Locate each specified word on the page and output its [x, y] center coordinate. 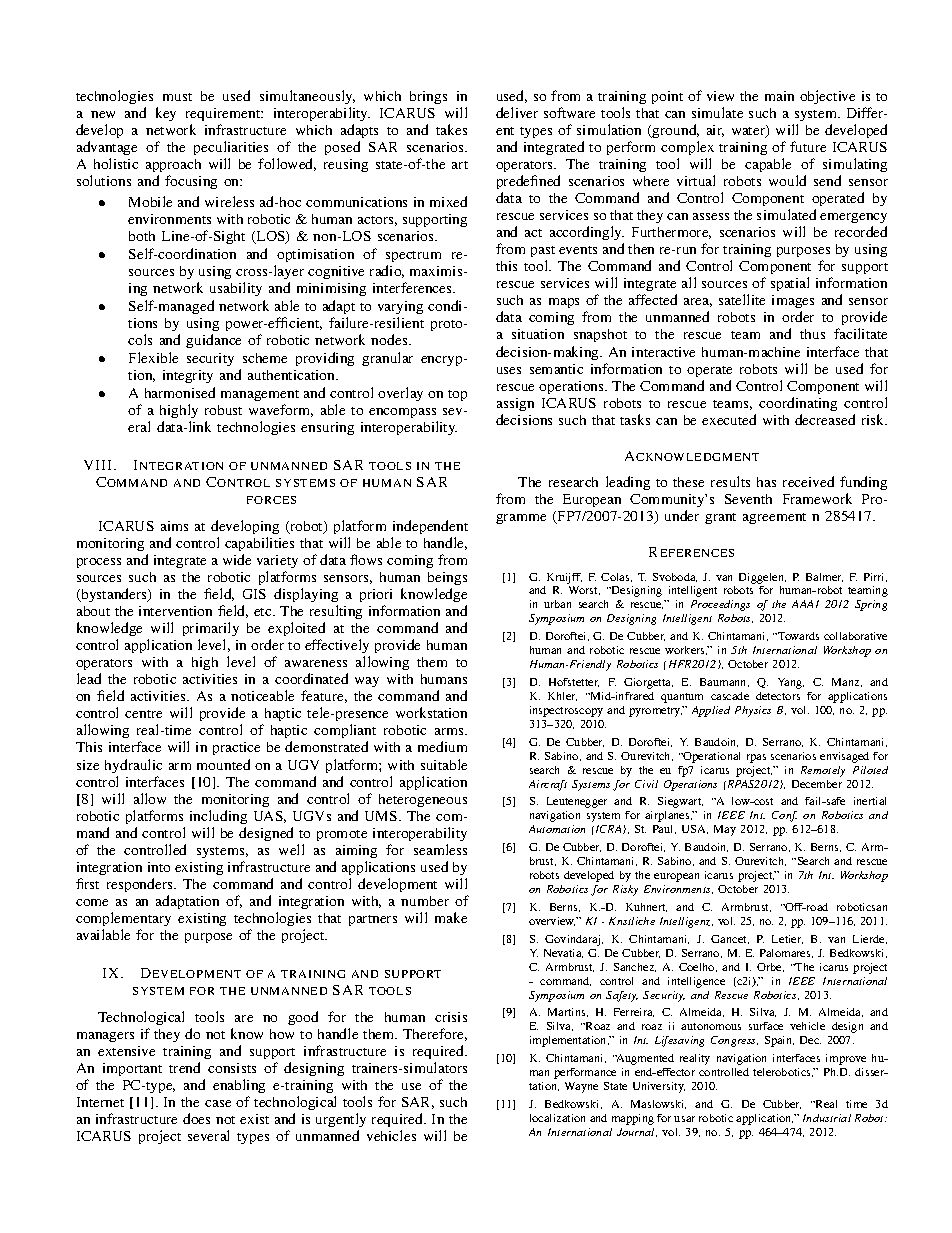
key [166, 114]
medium [442, 746]
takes [451, 129]
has [766, 482]
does [196, 1118]
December [817, 784]
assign [515, 404]
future [808, 146]
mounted [223, 764]
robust [223, 410]
